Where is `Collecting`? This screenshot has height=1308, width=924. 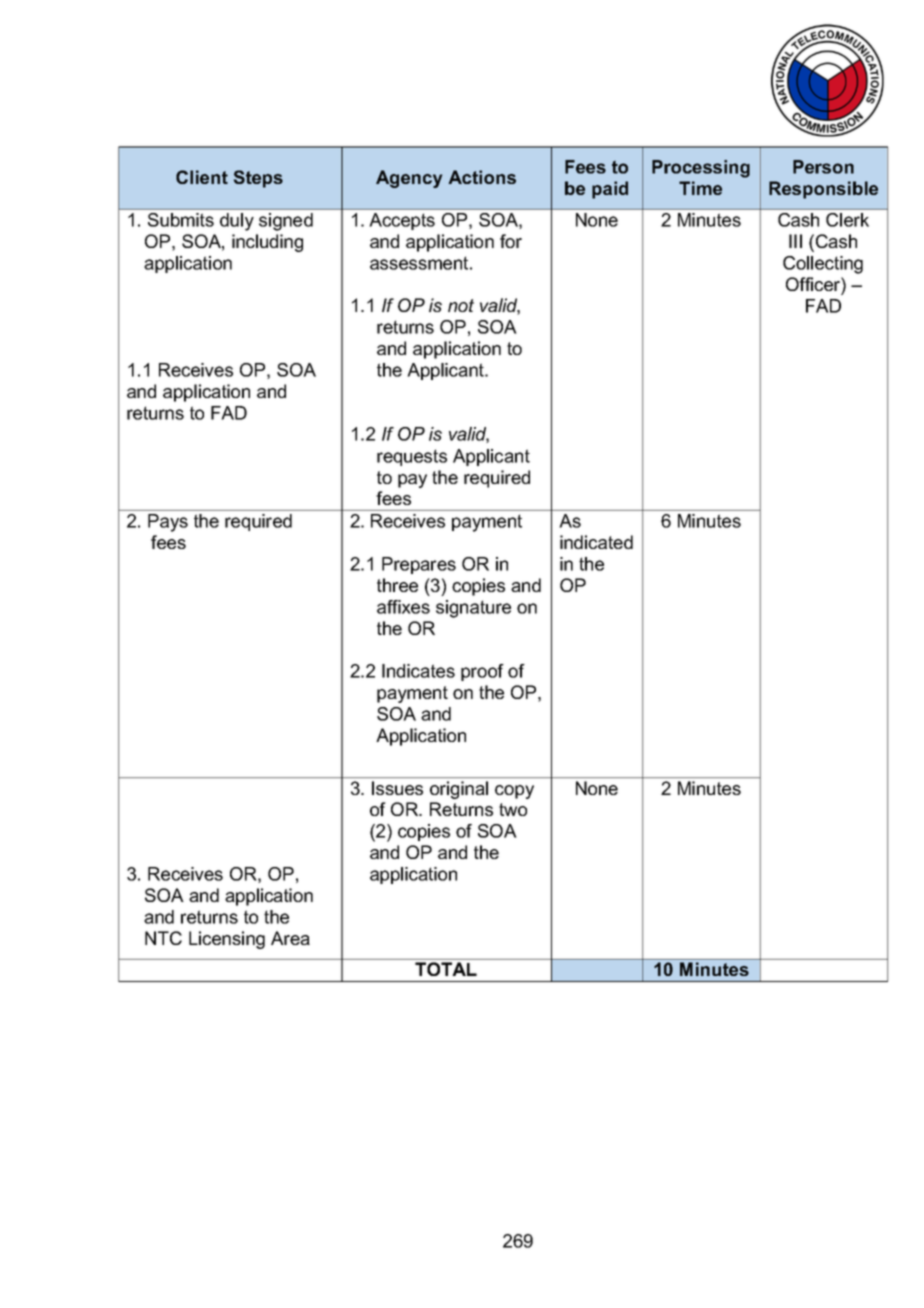
Collecting is located at coordinates (823, 265).
